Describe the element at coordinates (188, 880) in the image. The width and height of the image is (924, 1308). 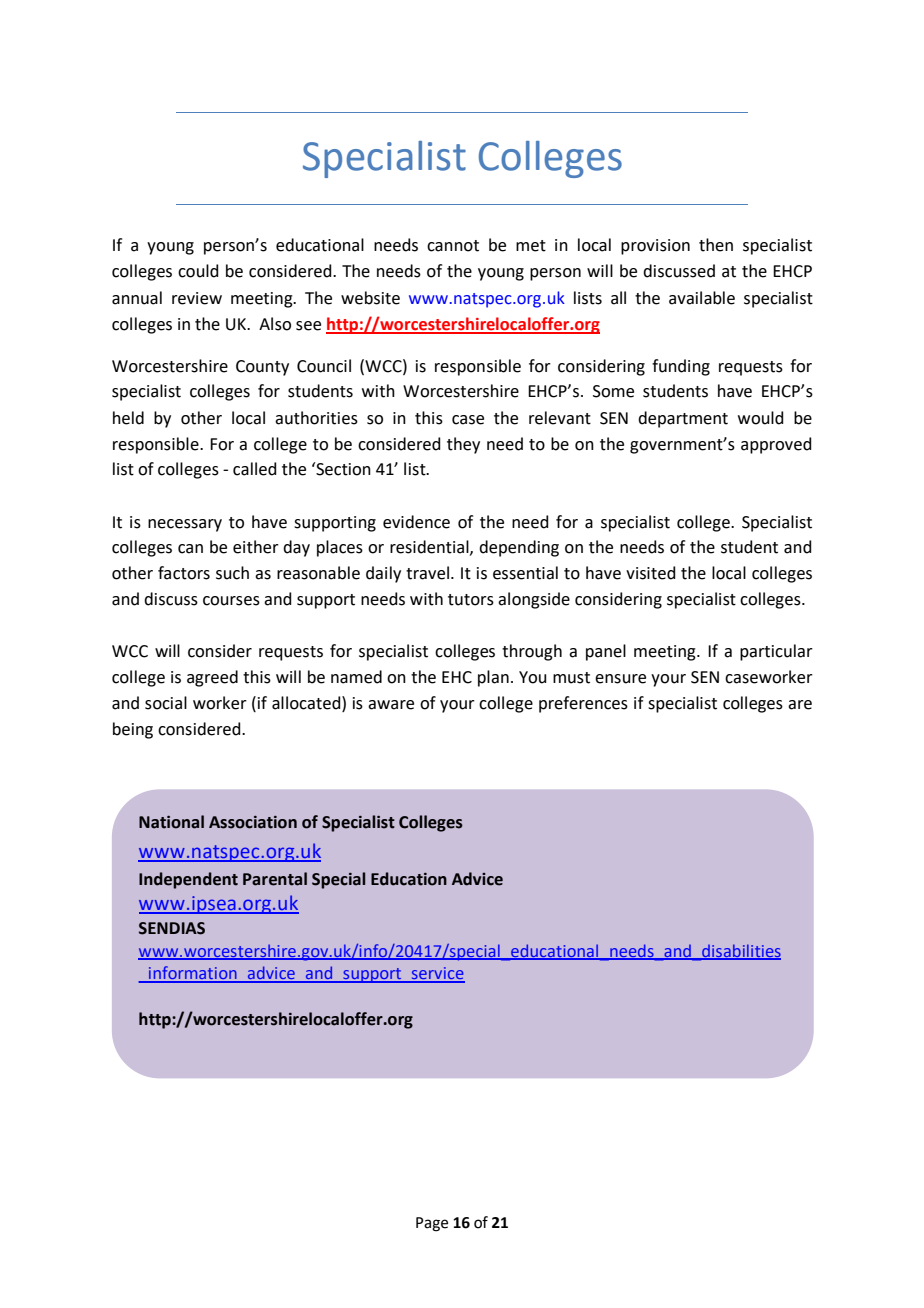
I see `Independent` at that location.
